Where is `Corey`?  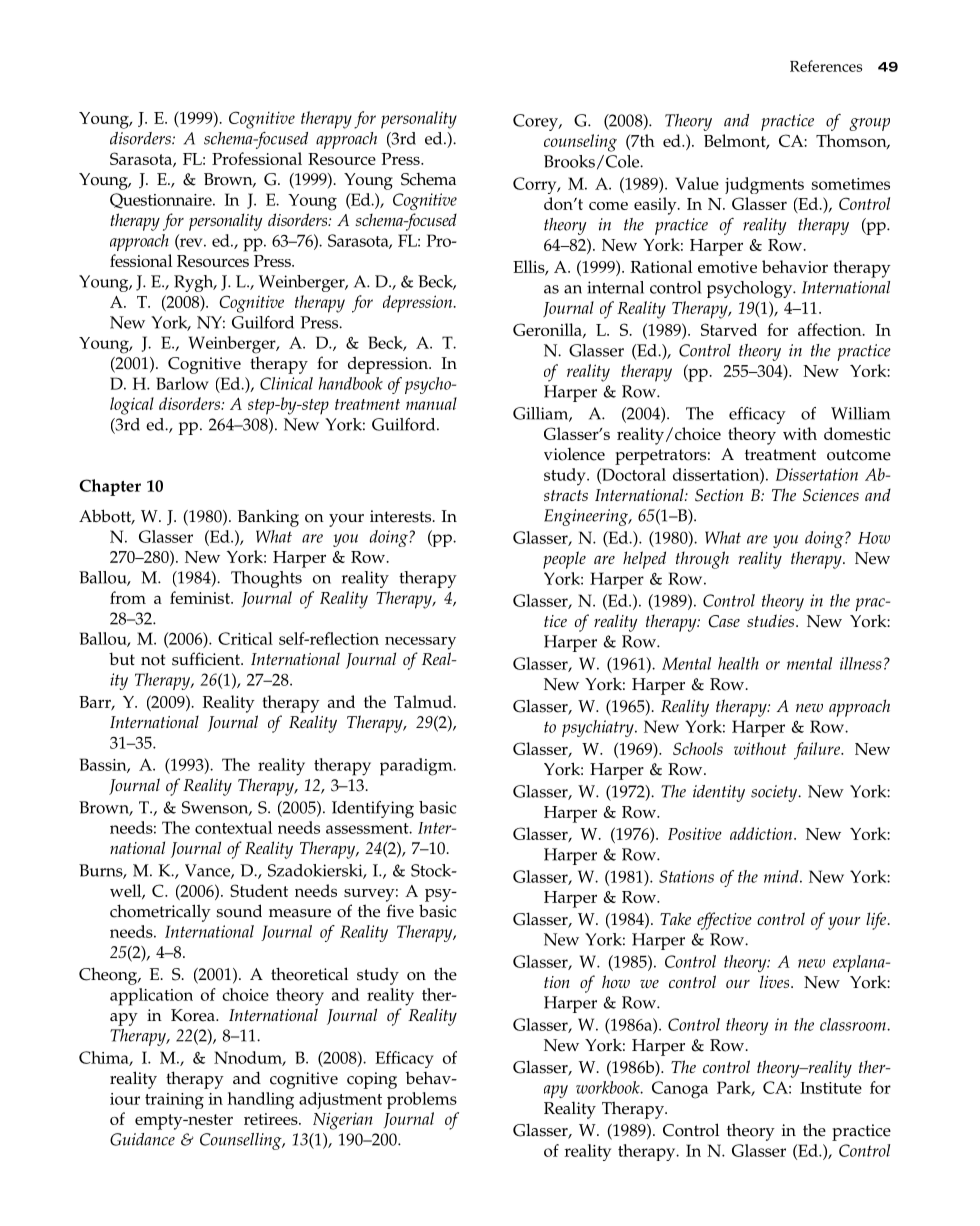
Corey is located at coordinates (536, 122).
